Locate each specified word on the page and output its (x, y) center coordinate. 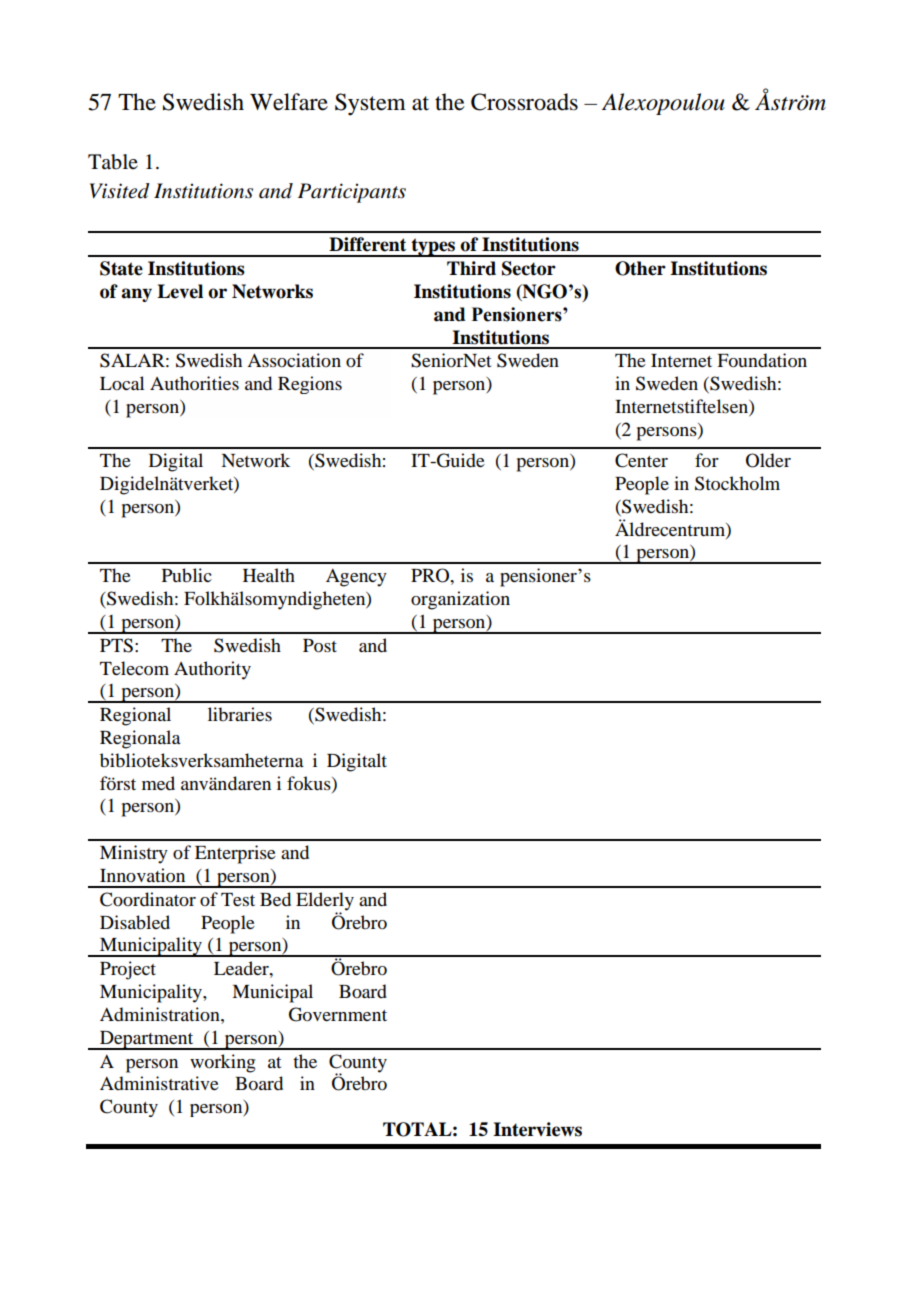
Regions (310, 385)
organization (460, 600)
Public (187, 575)
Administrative (159, 1083)
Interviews (537, 1129)
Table (113, 162)
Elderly (325, 902)
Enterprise (235, 854)
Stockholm (737, 483)
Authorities (194, 383)
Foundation (762, 360)
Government (338, 1014)
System (370, 104)
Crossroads (524, 102)
